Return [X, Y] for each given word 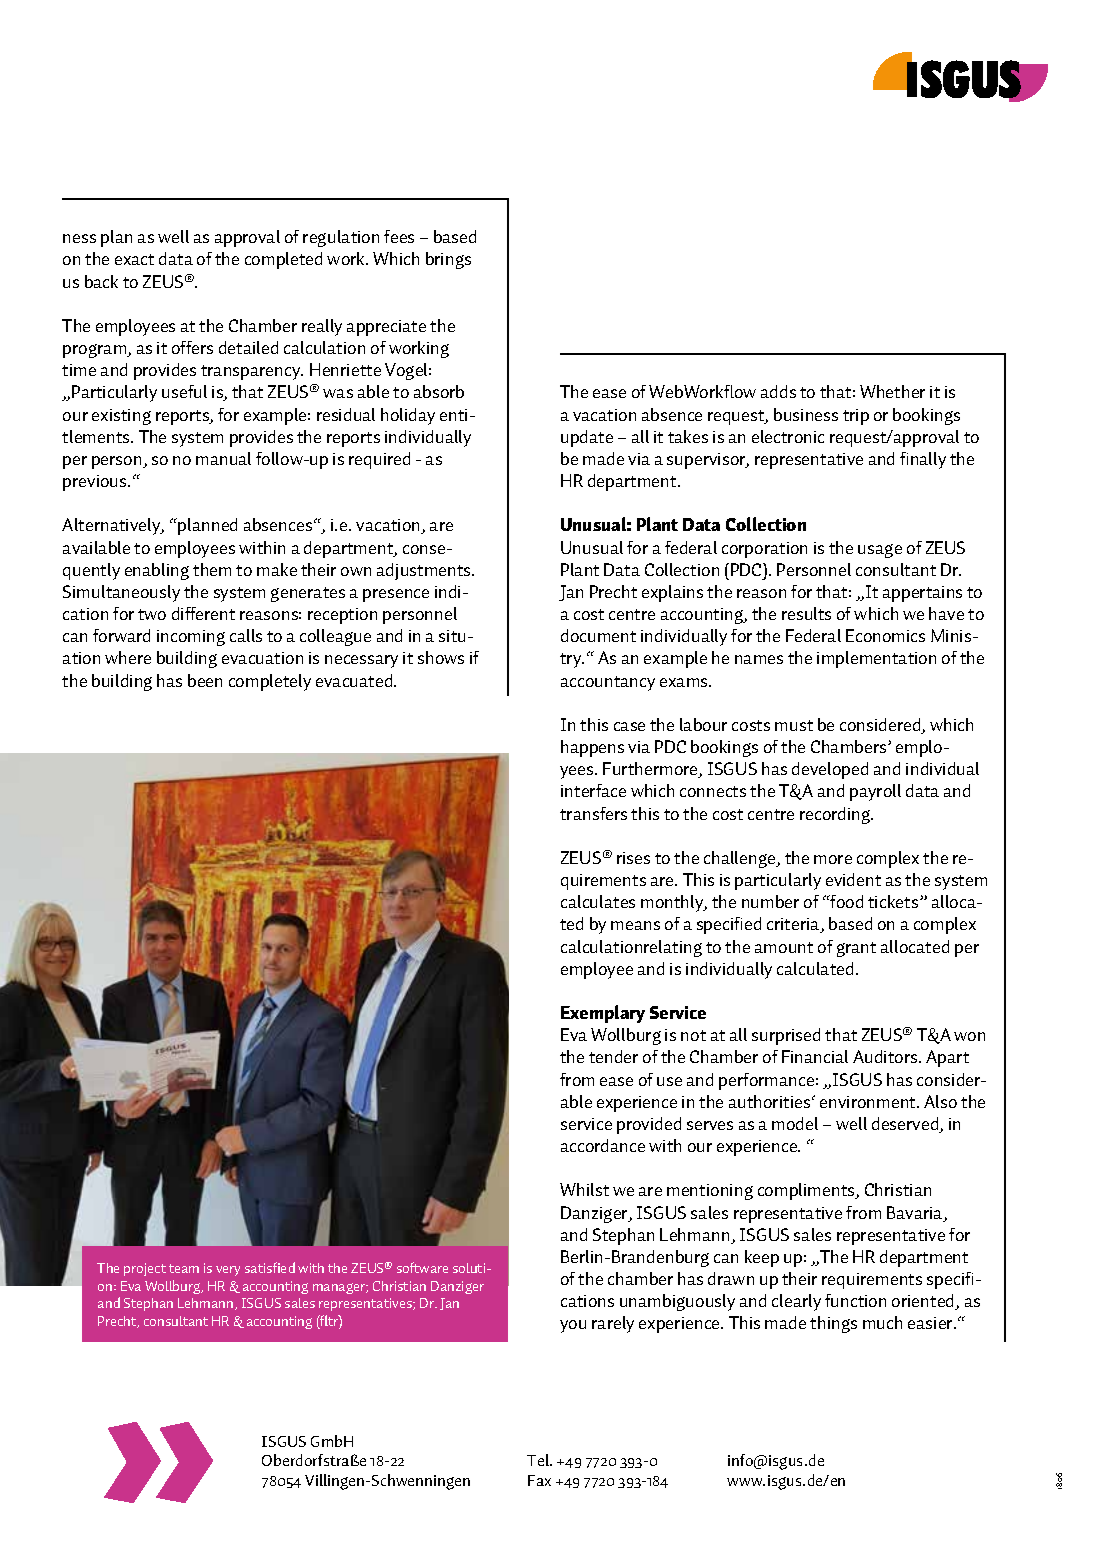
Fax [539, 1480]
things [833, 1324]
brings [448, 260]
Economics [885, 635]
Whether [892, 391]
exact [134, 259]
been [205, 680]
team [184, 1268]
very [228, 1271]
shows [441, 657]
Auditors [886, 1056]
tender [613, 1056]
